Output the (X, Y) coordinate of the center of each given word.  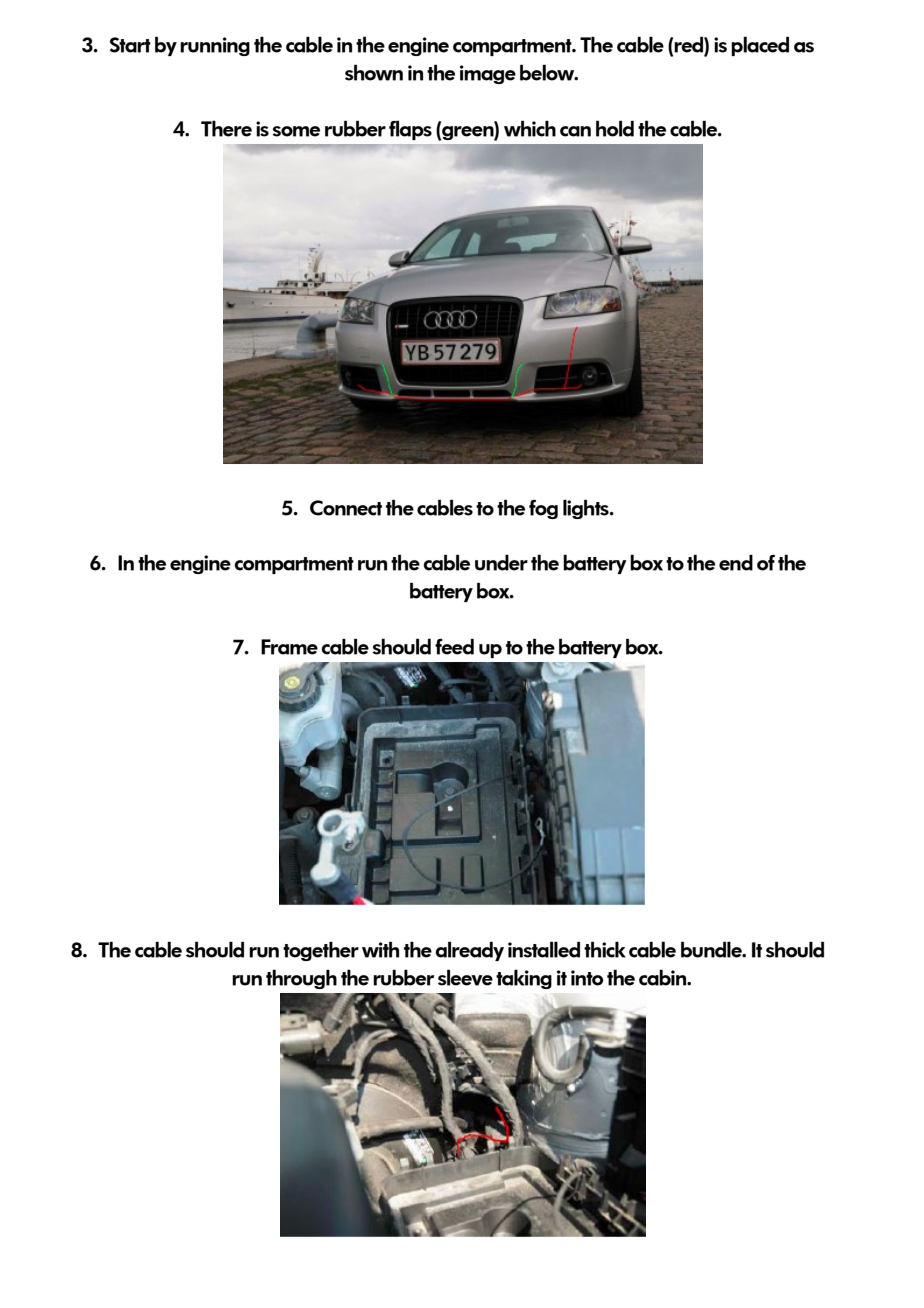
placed (760, 46)
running (215, 46)
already (469, 951)
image (488, 74)
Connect (346, 508)
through (301, 979)
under (501, 562)
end (736, 562)
